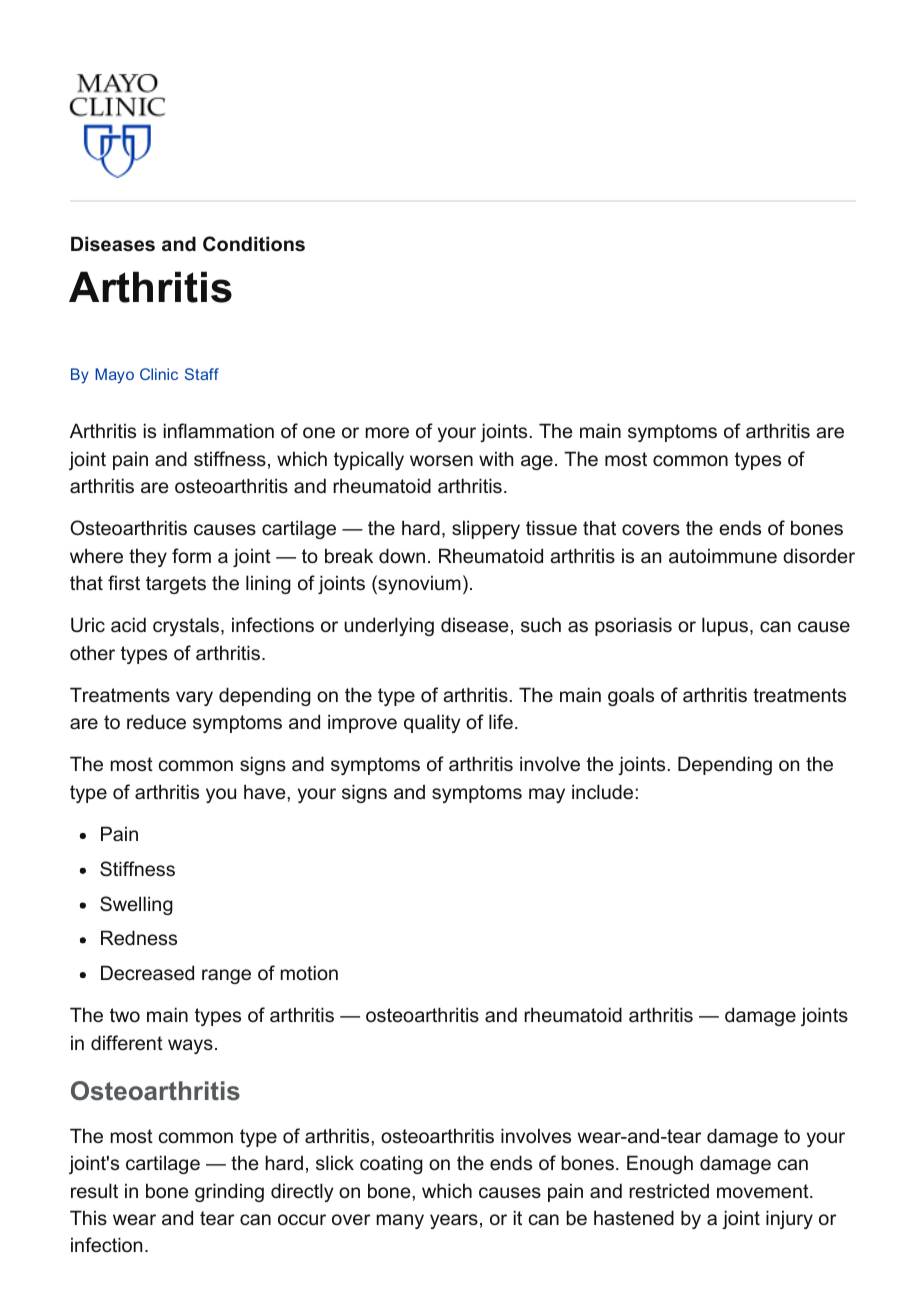  I want to click on Swelling, so click(136, 905).
